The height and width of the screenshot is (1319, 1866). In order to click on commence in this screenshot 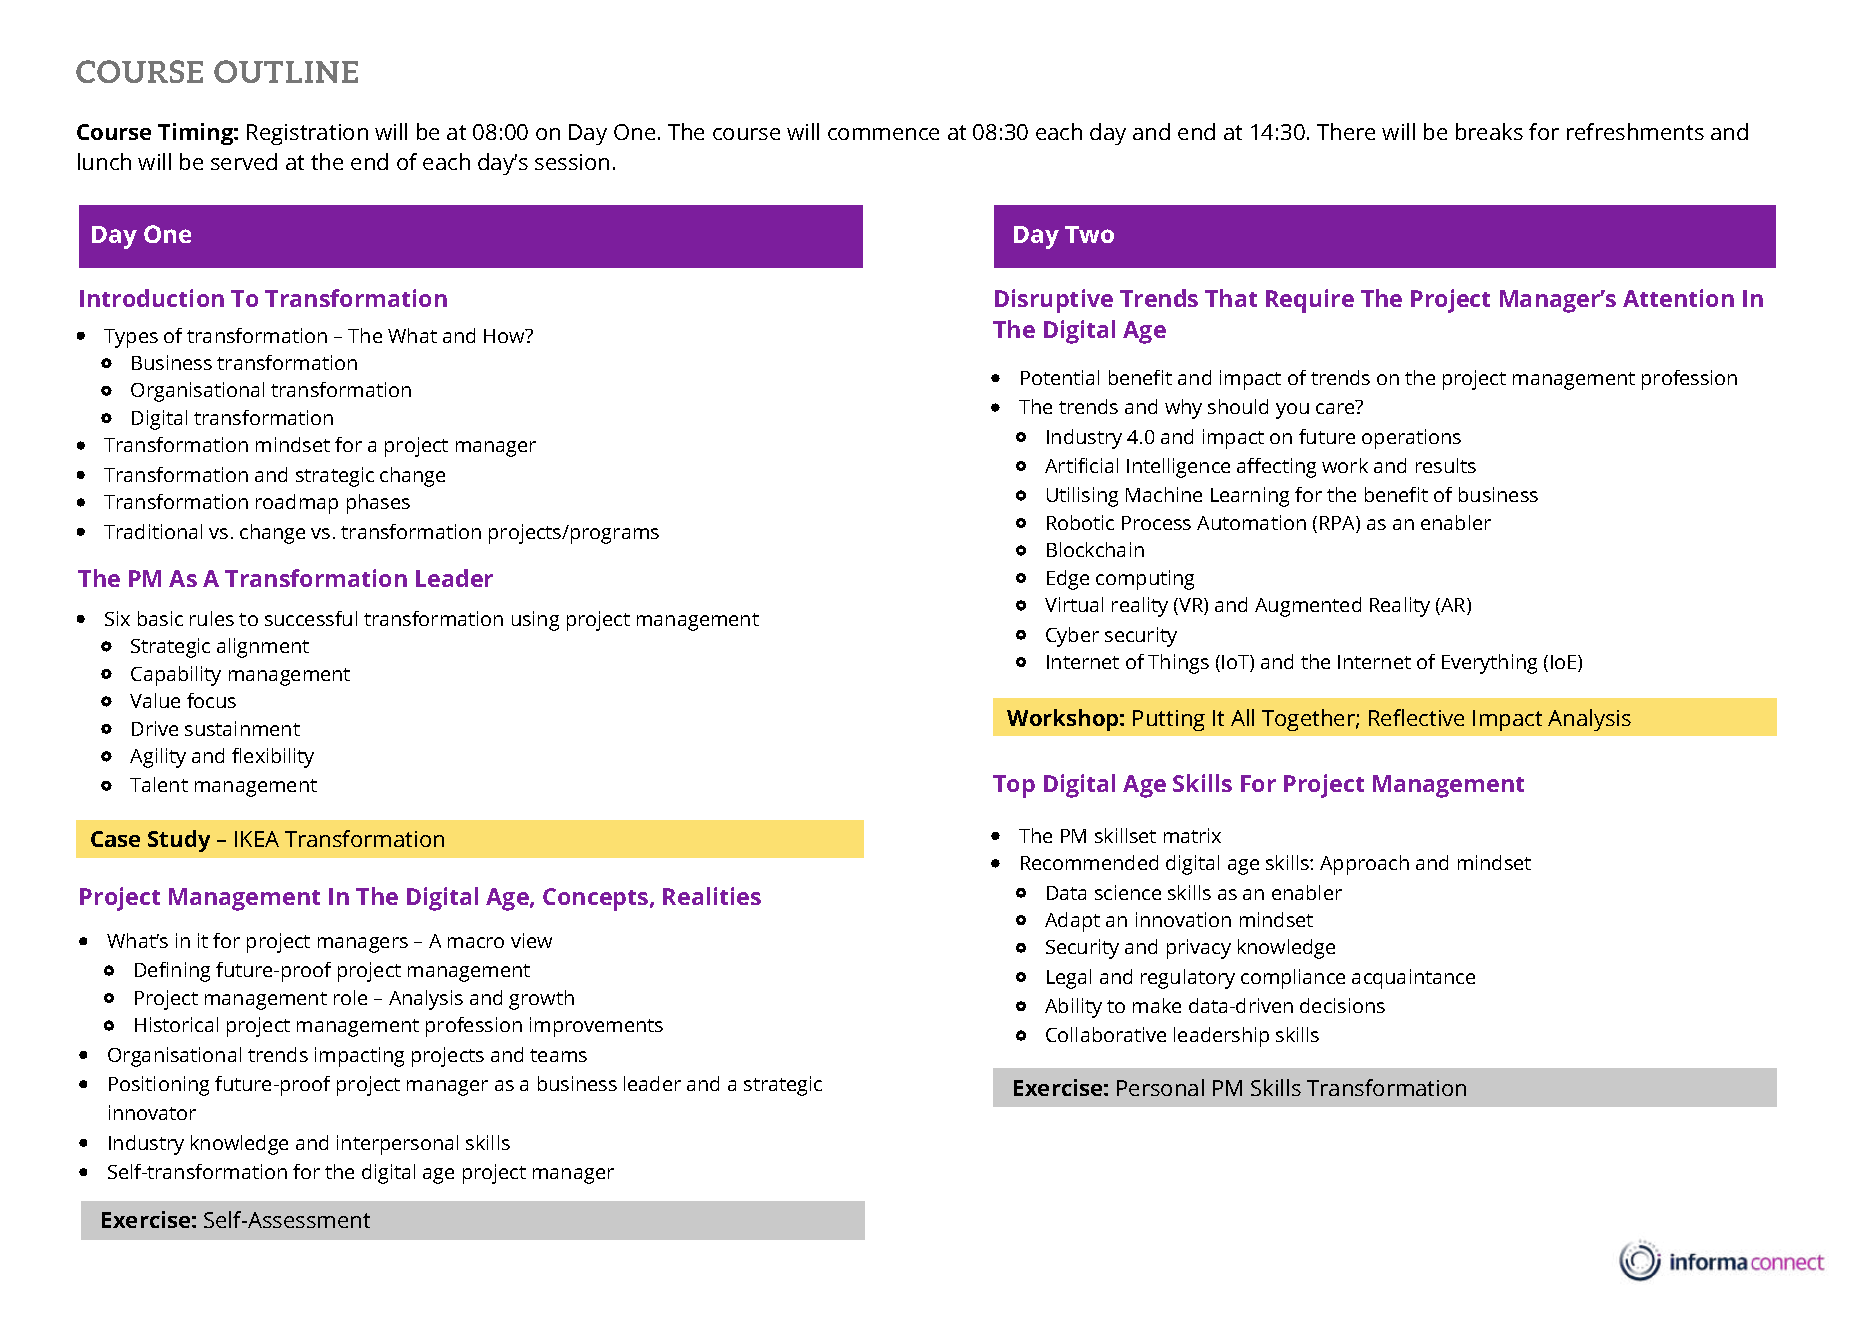, I will do `click(883, 134)`.
